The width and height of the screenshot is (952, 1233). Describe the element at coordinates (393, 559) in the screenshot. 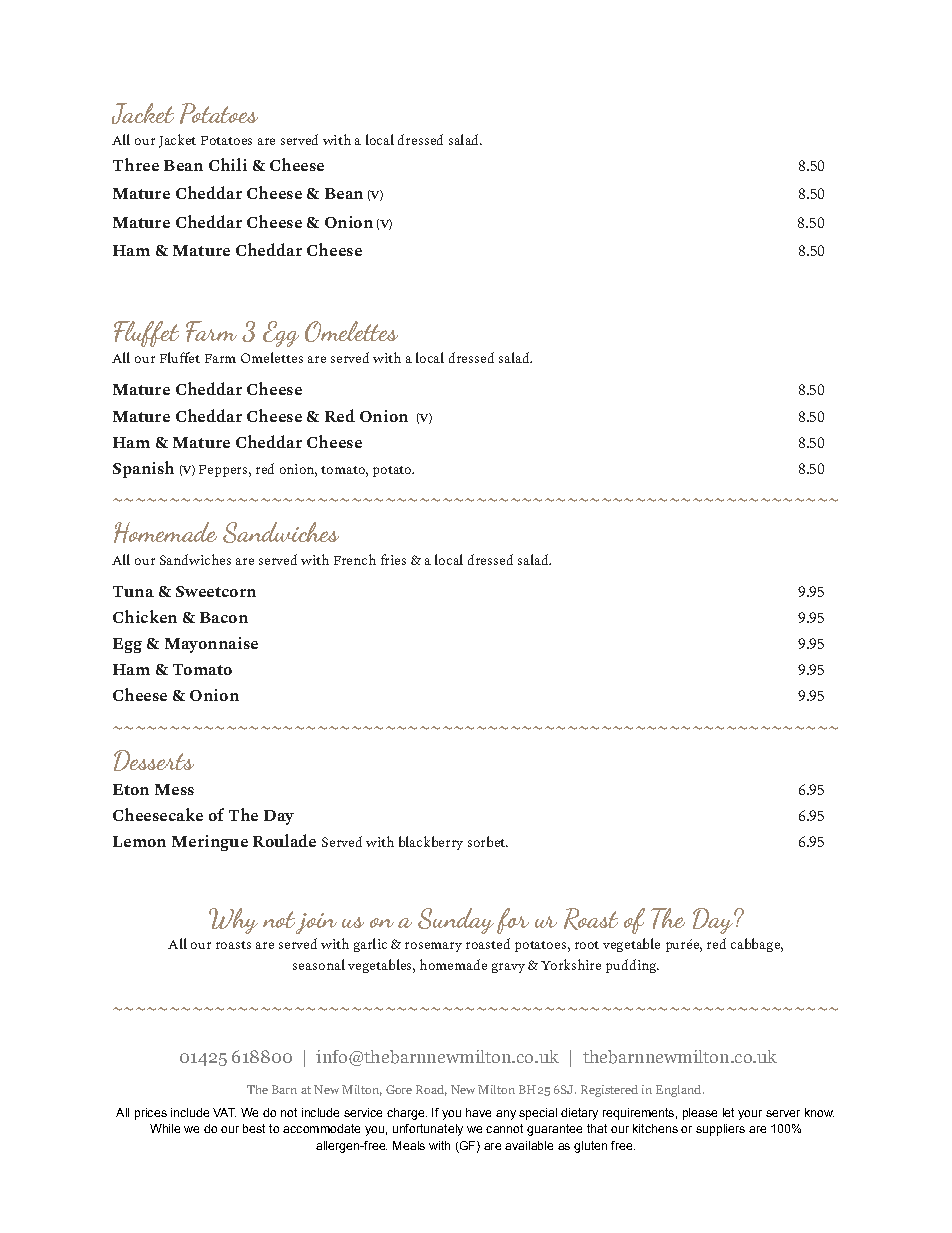

I see `fries` at that location.
